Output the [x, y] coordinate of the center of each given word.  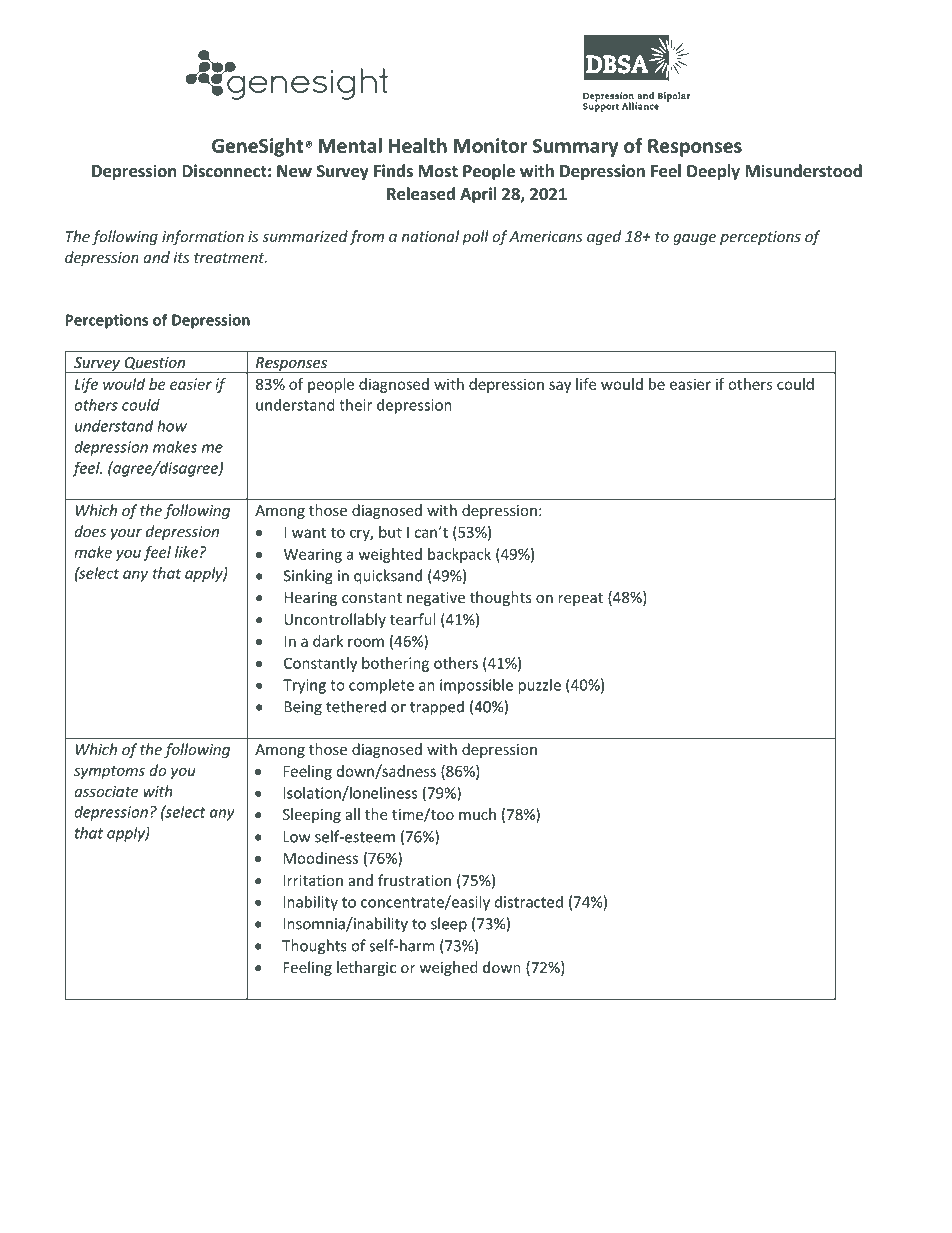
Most [438, 171]
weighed [448, 968]
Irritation [313, 880]
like [186, 552]
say [560, 387]
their [355, 405]
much [477, 814]
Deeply [713, 172]
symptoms [109, 772]
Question [155, 363]
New [294, 171]
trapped [437, 708]
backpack [459, 555]
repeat [580, 599]
